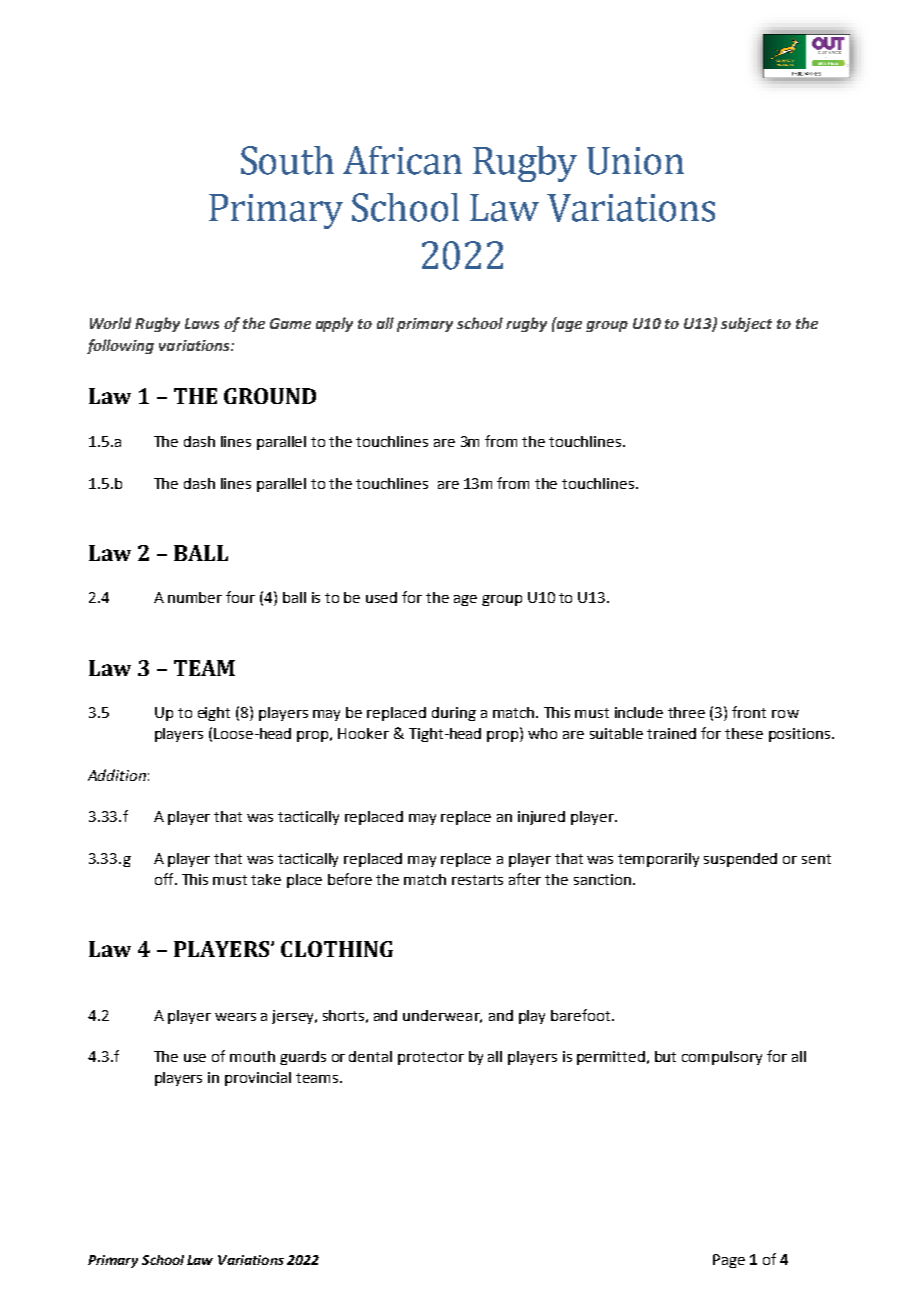 This image has width=924, height=1308. What do you see at coordinates (454, 714) in the image?
I see `during` at bounding box center [454, 714].
